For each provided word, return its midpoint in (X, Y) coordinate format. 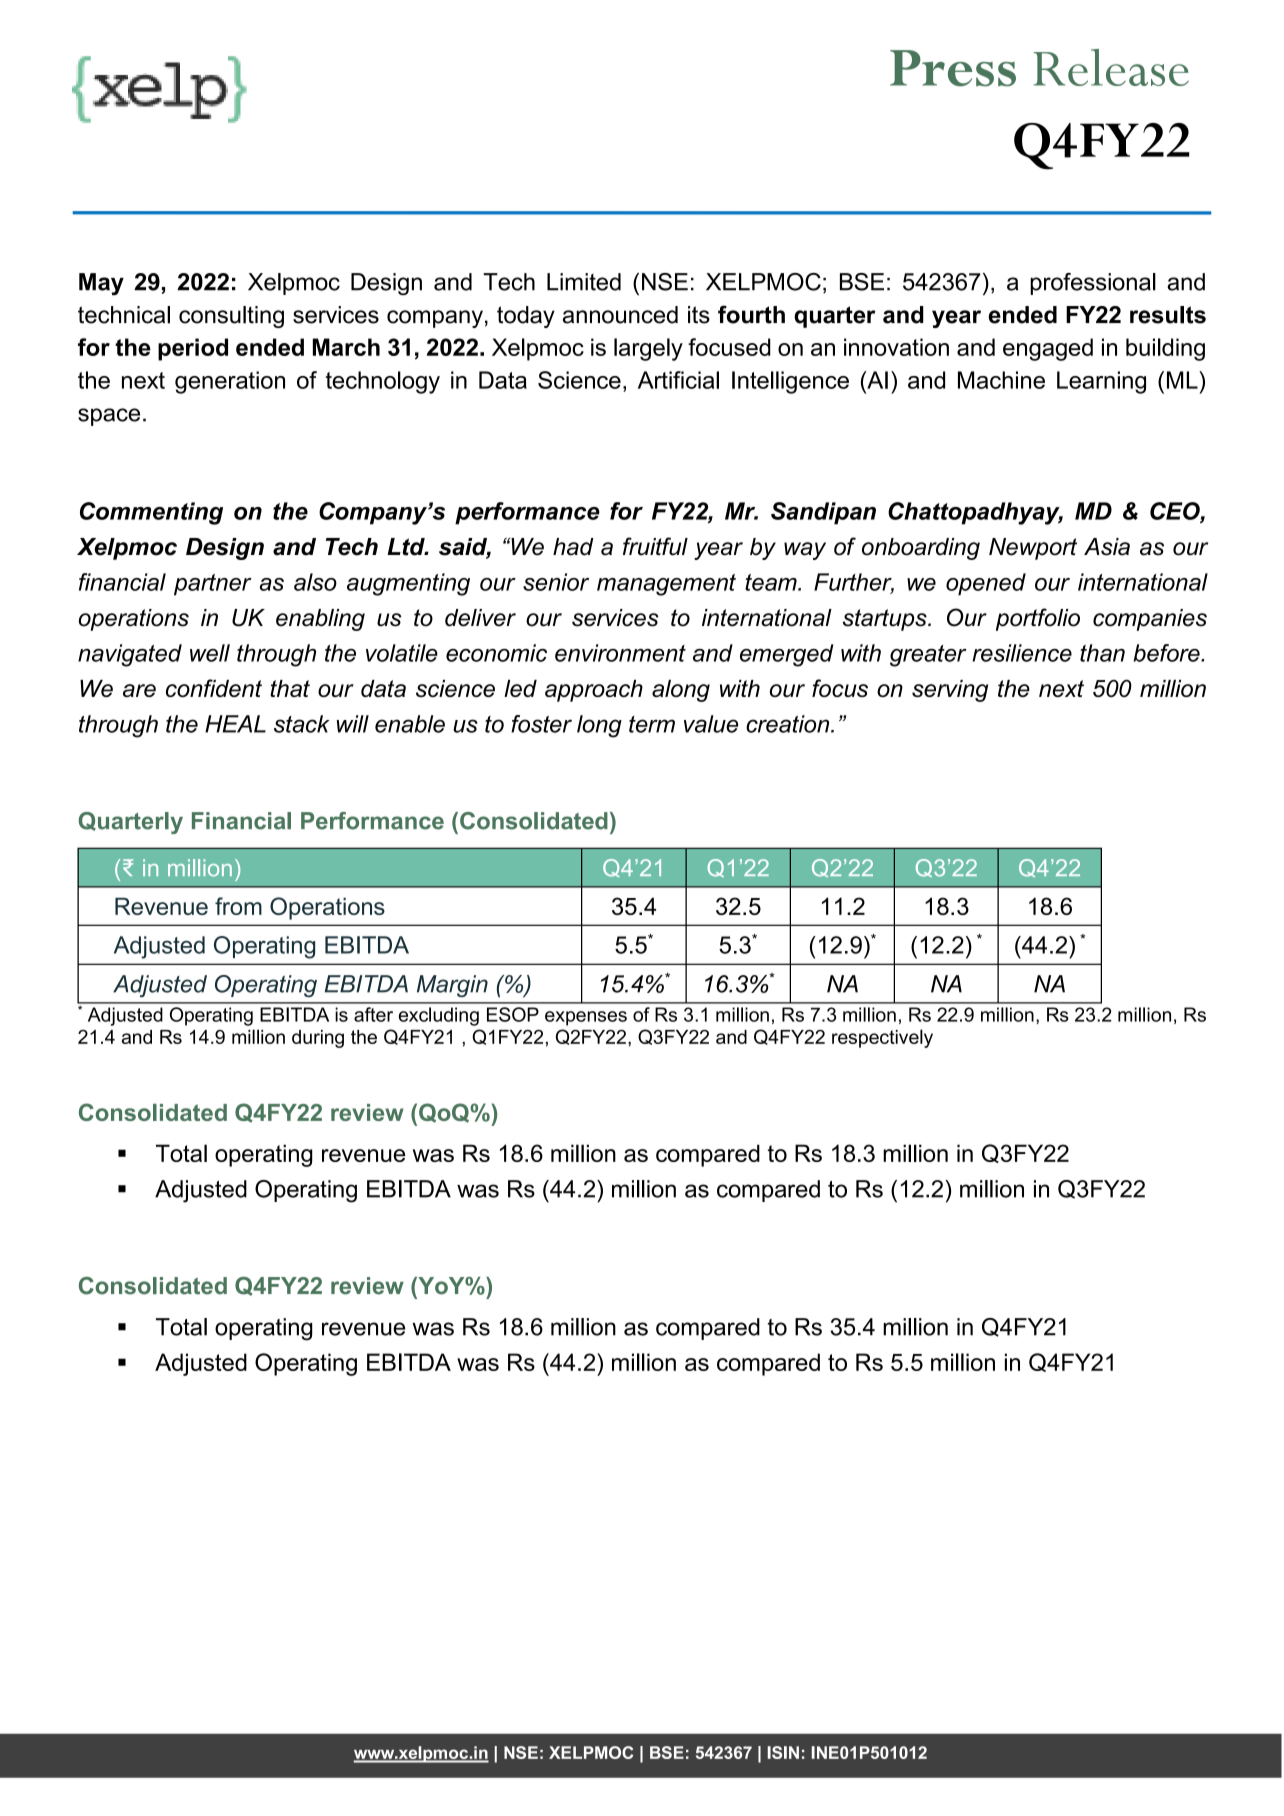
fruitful (655, 546)
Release (1111, 67)
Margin (452, 986)
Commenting (151, 513)
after (373, 1014)
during (318, 1039)
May (101, 284)
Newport (1033, 549)
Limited (584, 282)
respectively (882, 1038)
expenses (586, 1018)
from (238, 906)
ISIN (783, 1752)
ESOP (513, 1014)
